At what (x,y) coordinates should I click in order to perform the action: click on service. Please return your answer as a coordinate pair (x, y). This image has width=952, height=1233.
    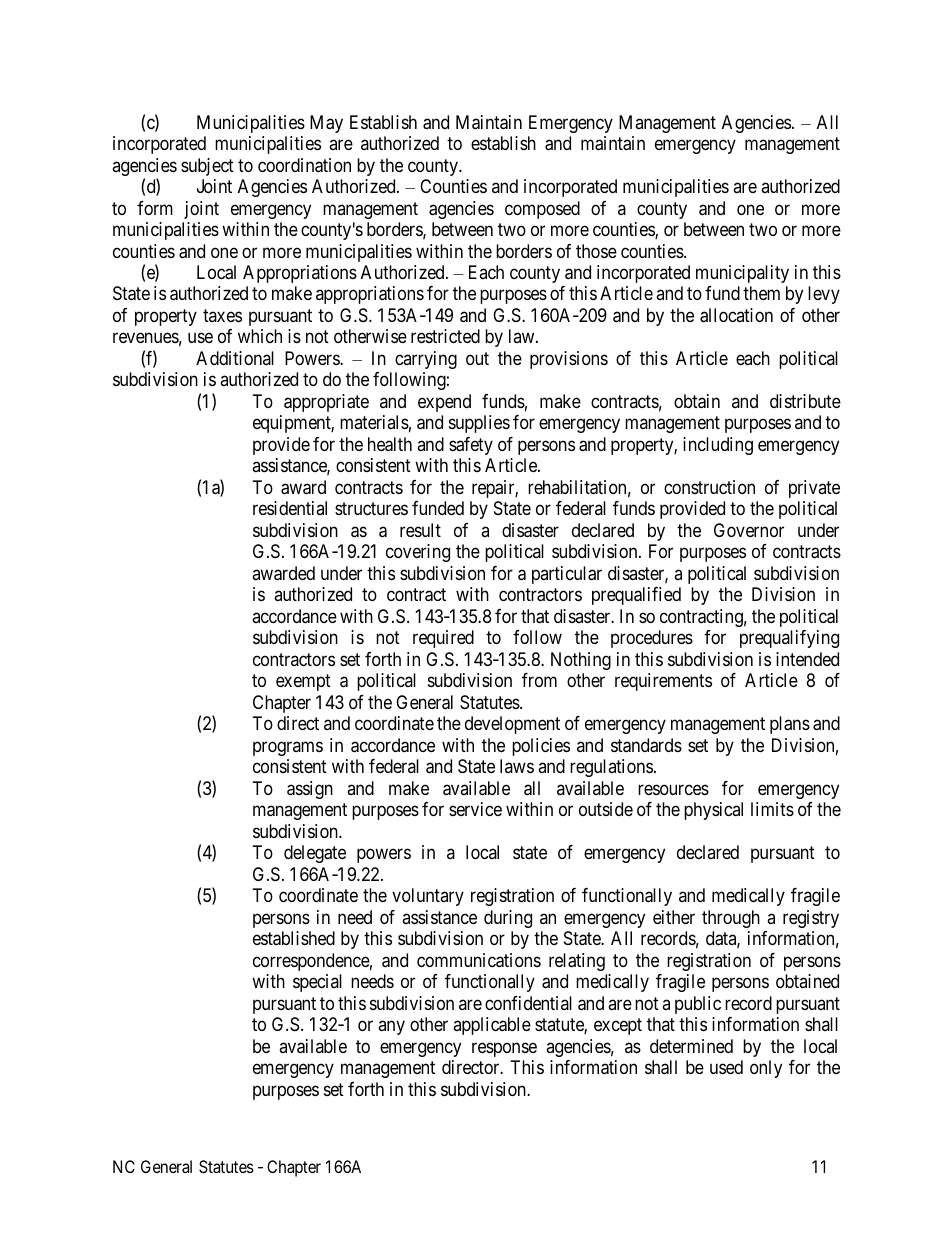
    Looking at the image, I should click on (475, 809).
